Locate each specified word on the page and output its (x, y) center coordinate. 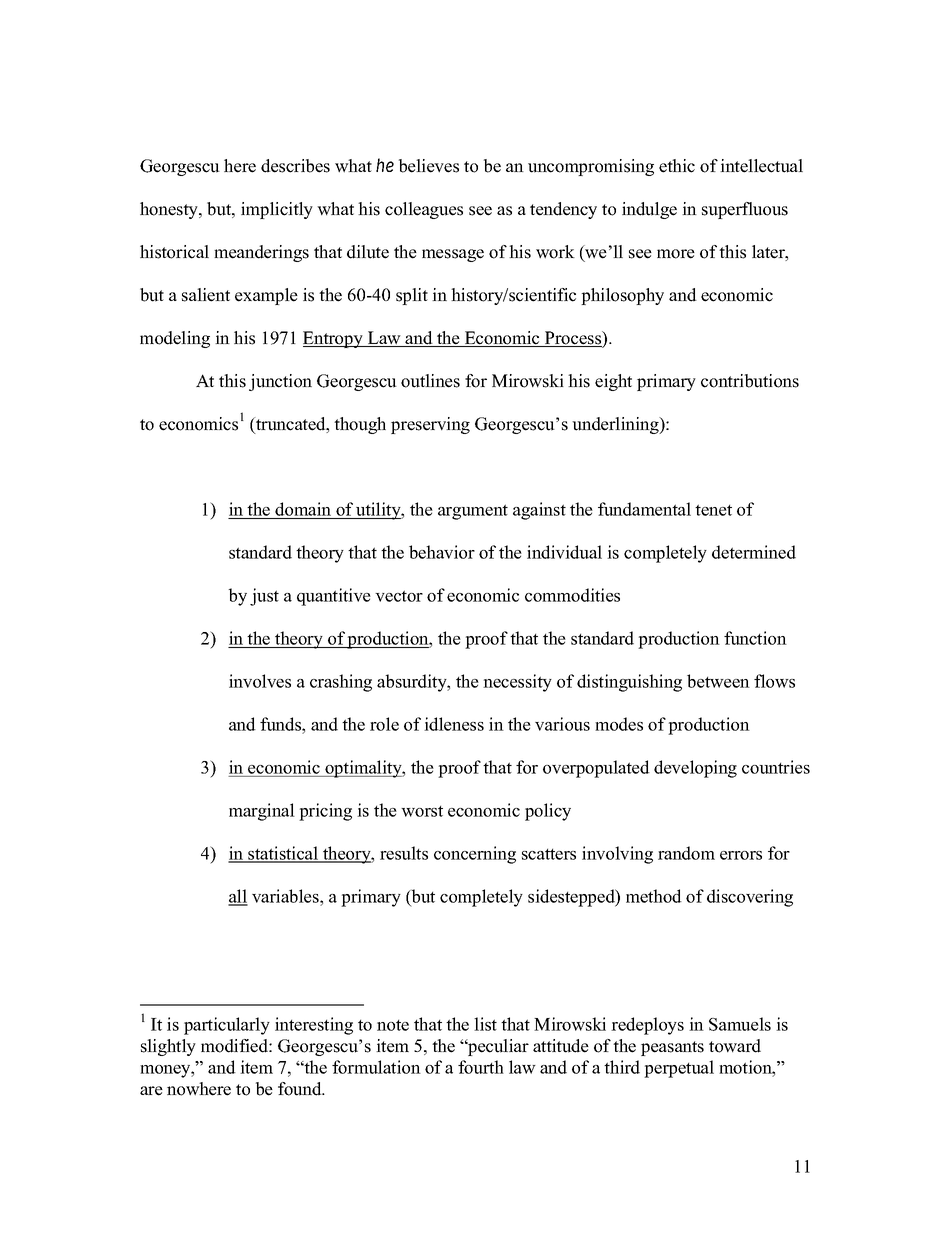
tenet (713, 510)
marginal (262, 812)
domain (304, 510)
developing (695, 769)
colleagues (424, 210)
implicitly (277, 210)
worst (422, 811)
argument (473, 512)
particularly (227, 1026)
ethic (677, 166)
